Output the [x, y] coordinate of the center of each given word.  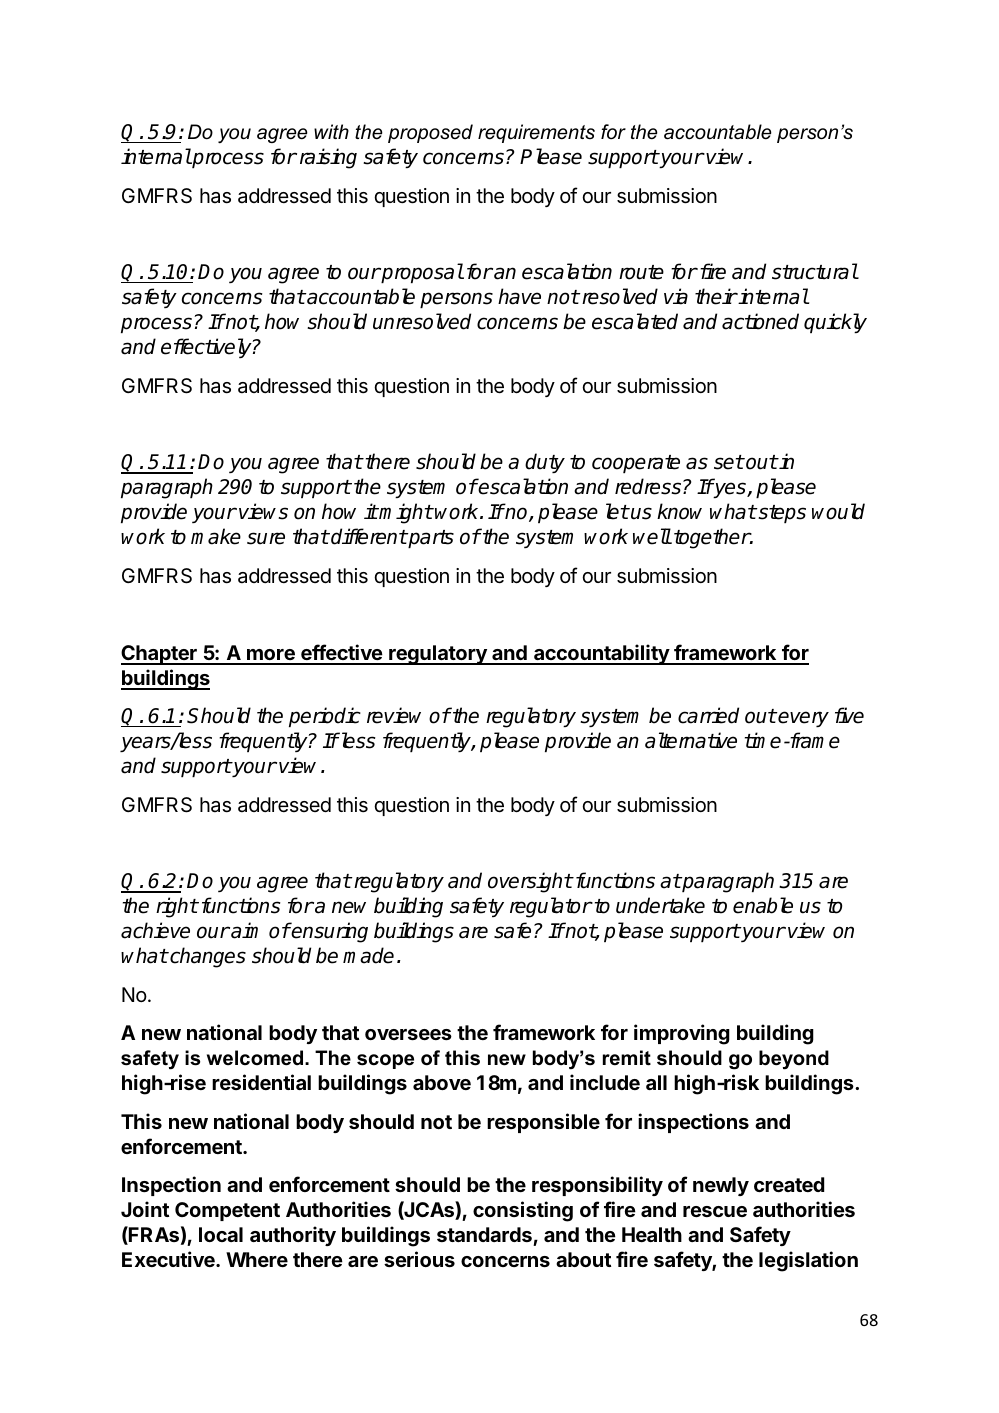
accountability [601, 654]
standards [485, 1236]
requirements [536, 133]
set [729, 462]
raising [328, 158]
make [216, 536]
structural [815, 271]
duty [545, 463]
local [221, 1234]
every [803, 719]
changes [207, 957]
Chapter [160, 655]
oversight [530, 882]
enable [763, 905]
